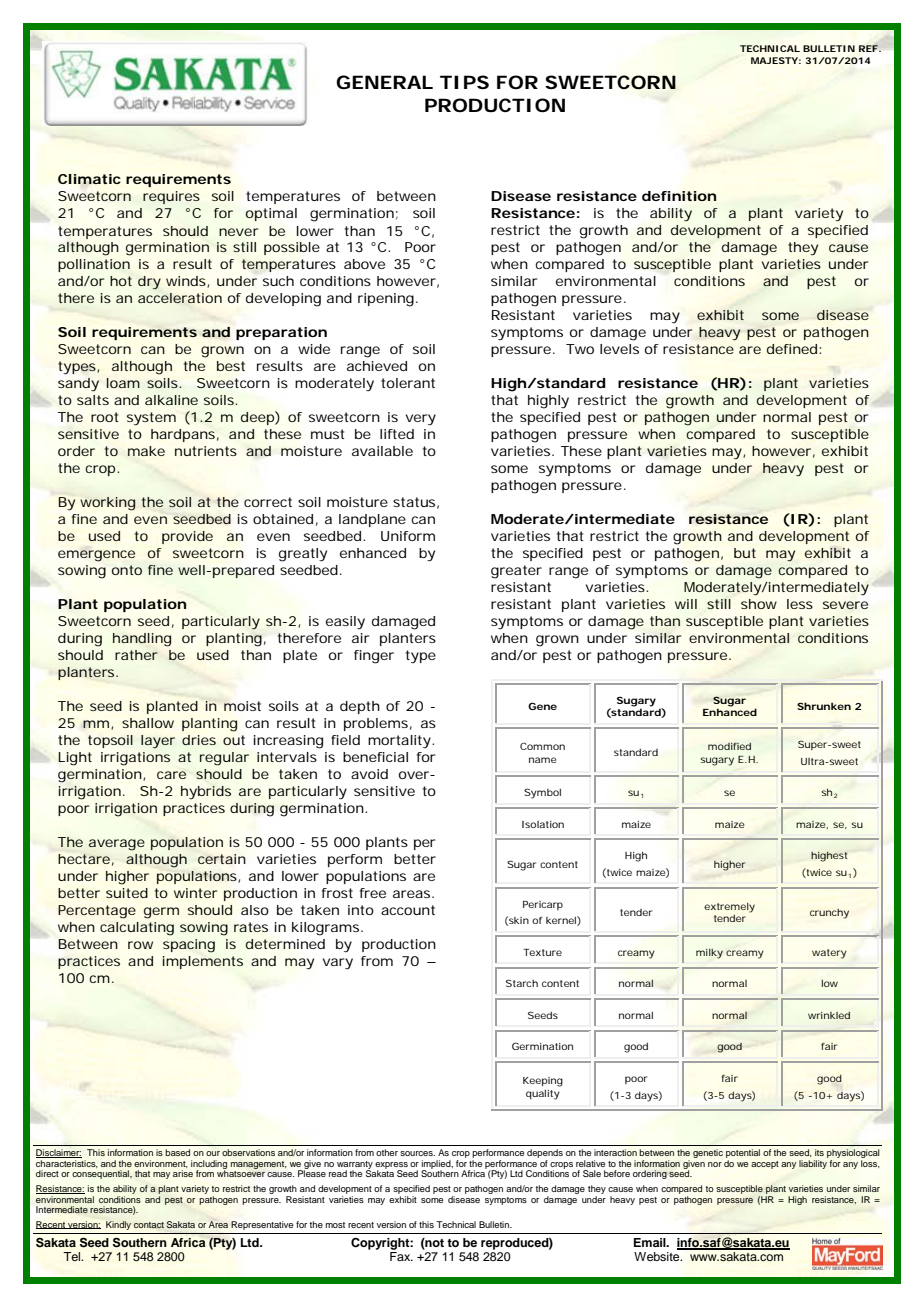 This image has width=924, height=1307. I want to click on contact, so click(149, 1225).
